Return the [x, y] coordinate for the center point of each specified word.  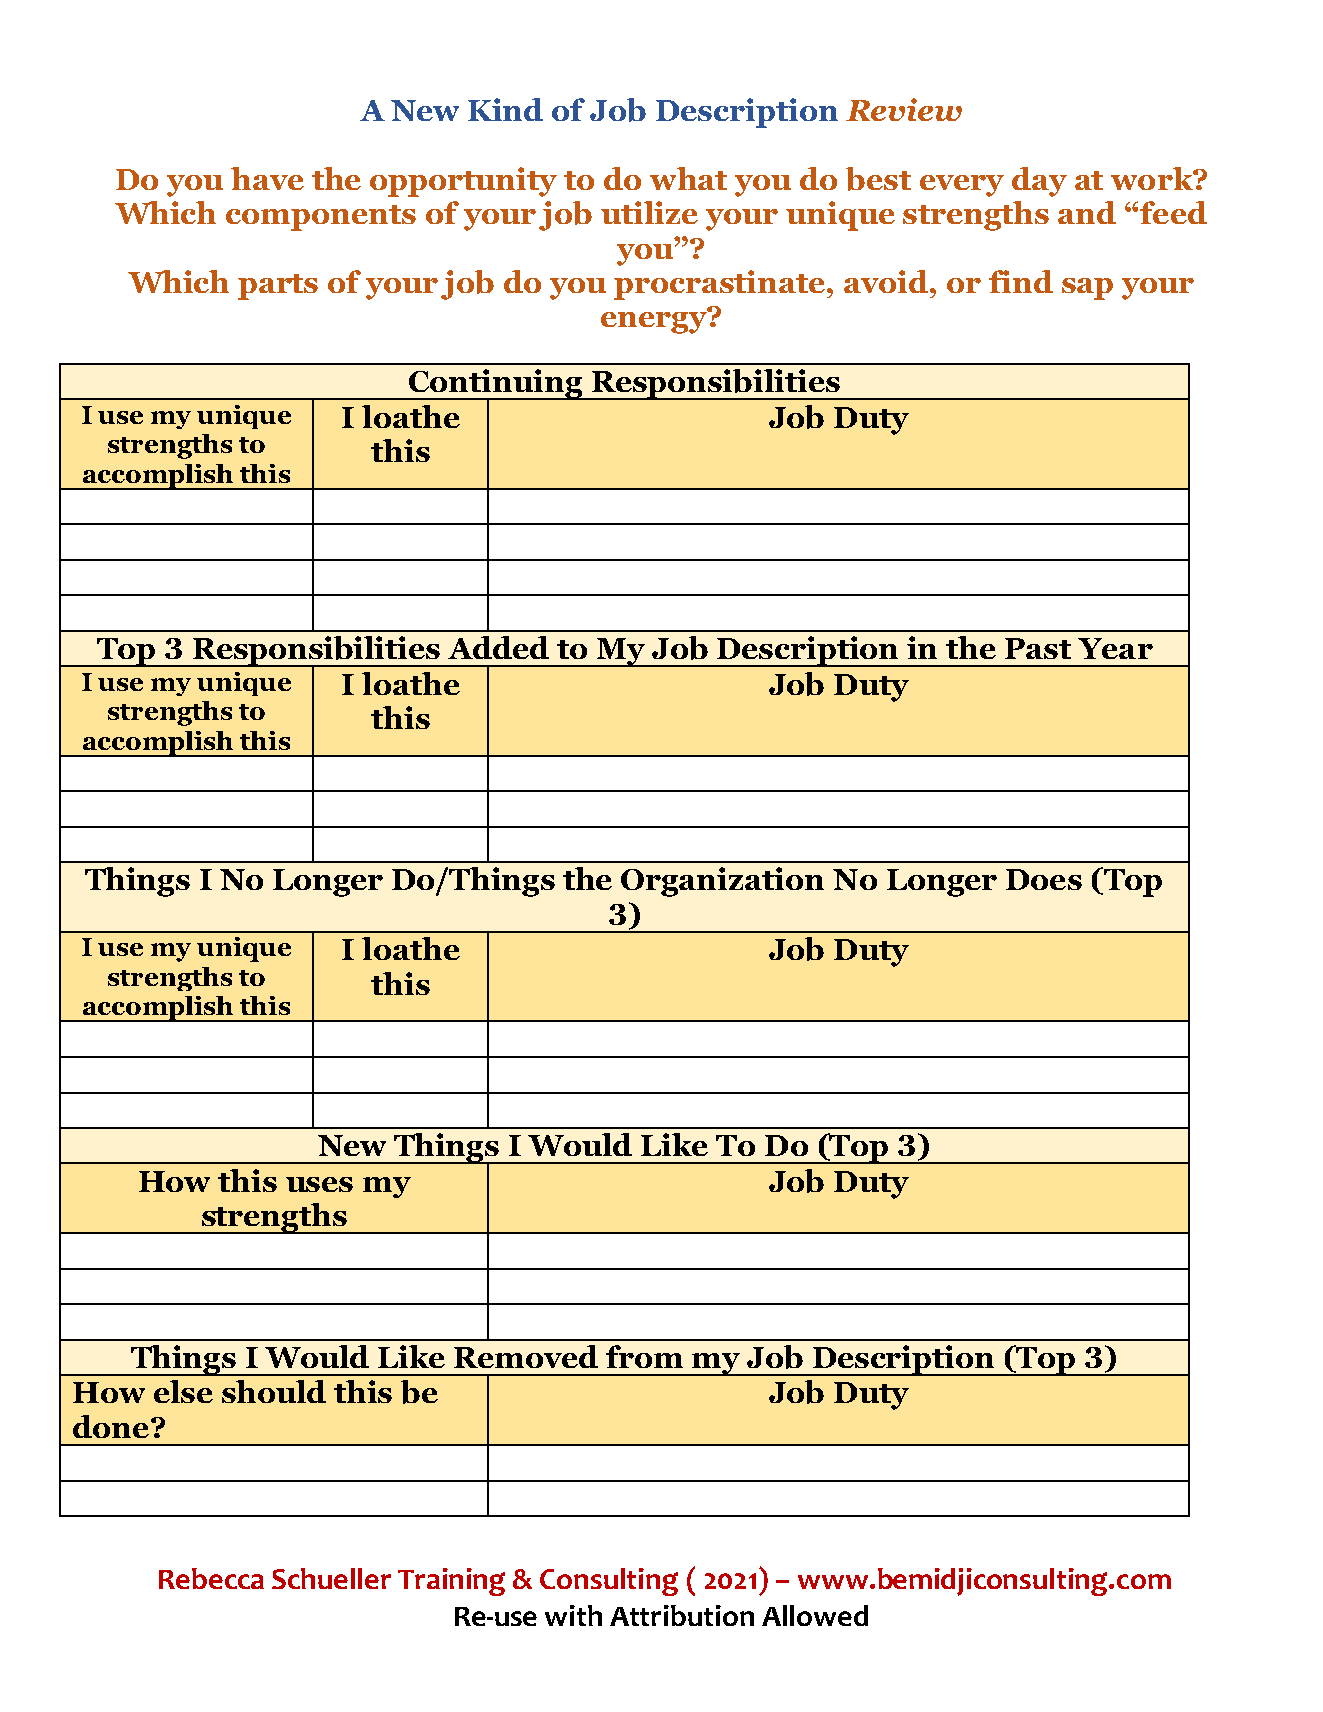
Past [1038, 648]
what [688, 178]
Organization [722, 882]
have [267, 178]
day [1039, 182]
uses [319, 1184]
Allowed [815, 1615]
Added [498, 647]
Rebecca [211, 1578]
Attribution [682, 1615]
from [644, 1356]
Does [1044, 879]
